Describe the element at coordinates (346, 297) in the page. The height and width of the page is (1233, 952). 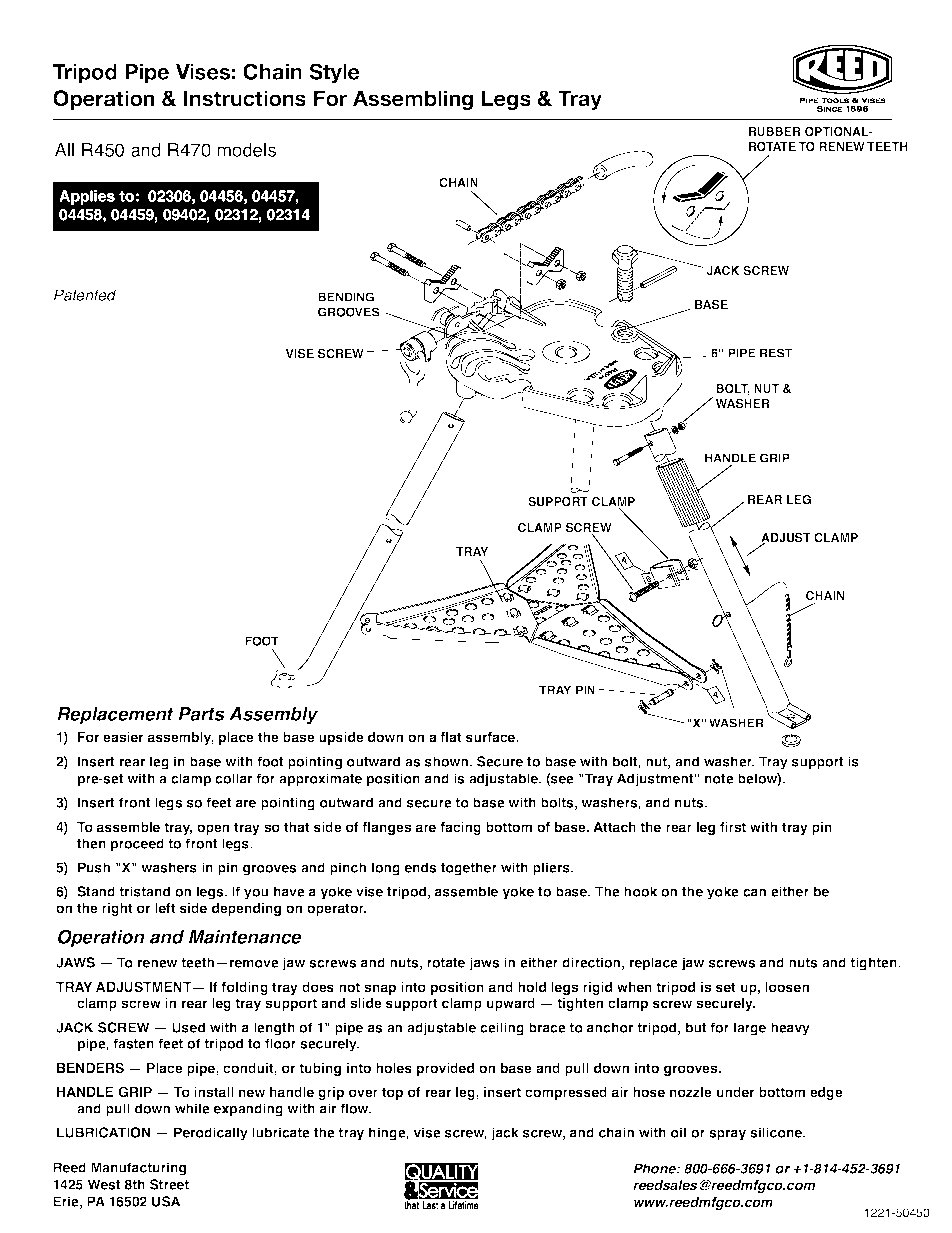
I see `BENDING` at that location.
